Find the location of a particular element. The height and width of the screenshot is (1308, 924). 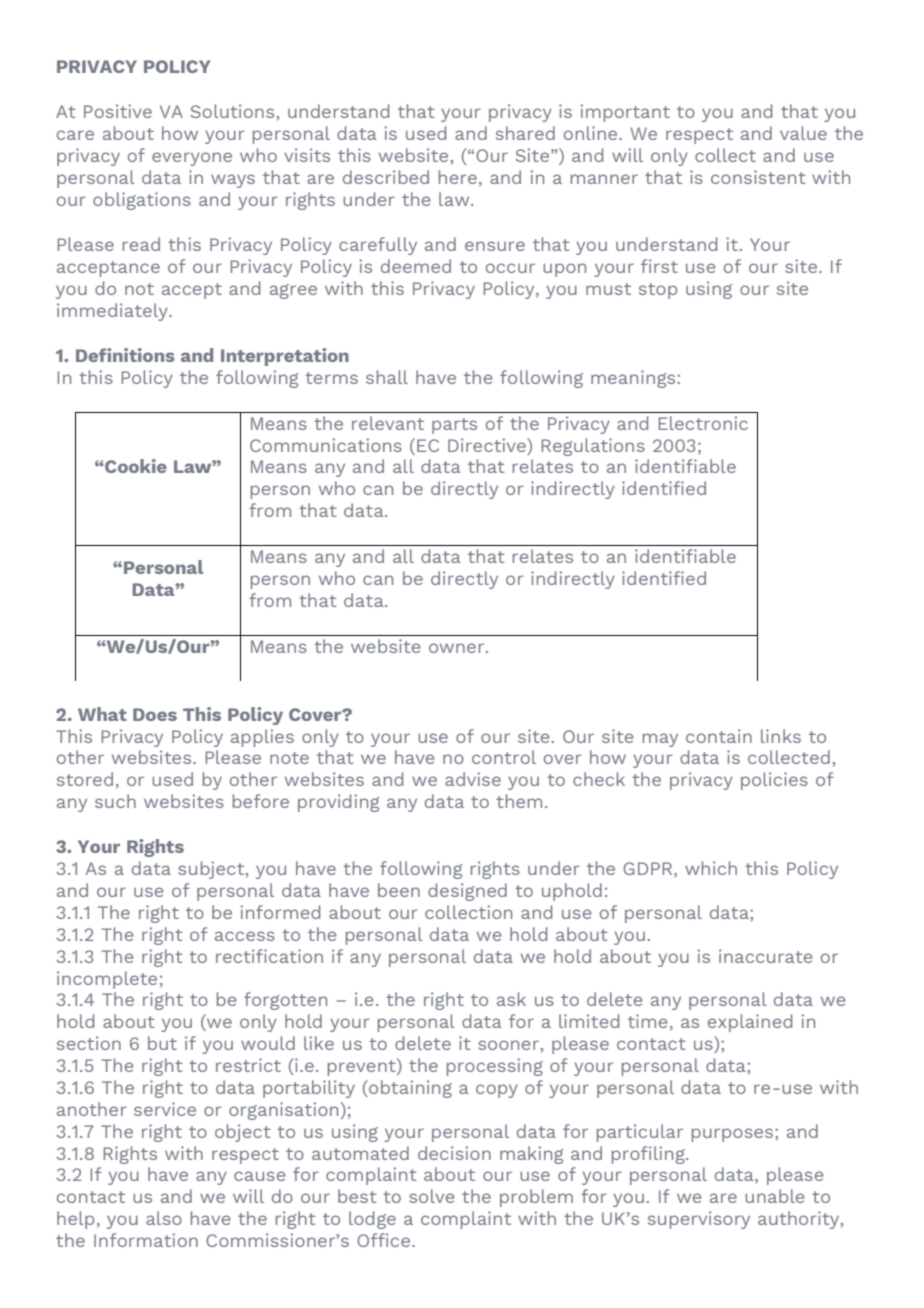

which is located at coordinates (711, 868).
